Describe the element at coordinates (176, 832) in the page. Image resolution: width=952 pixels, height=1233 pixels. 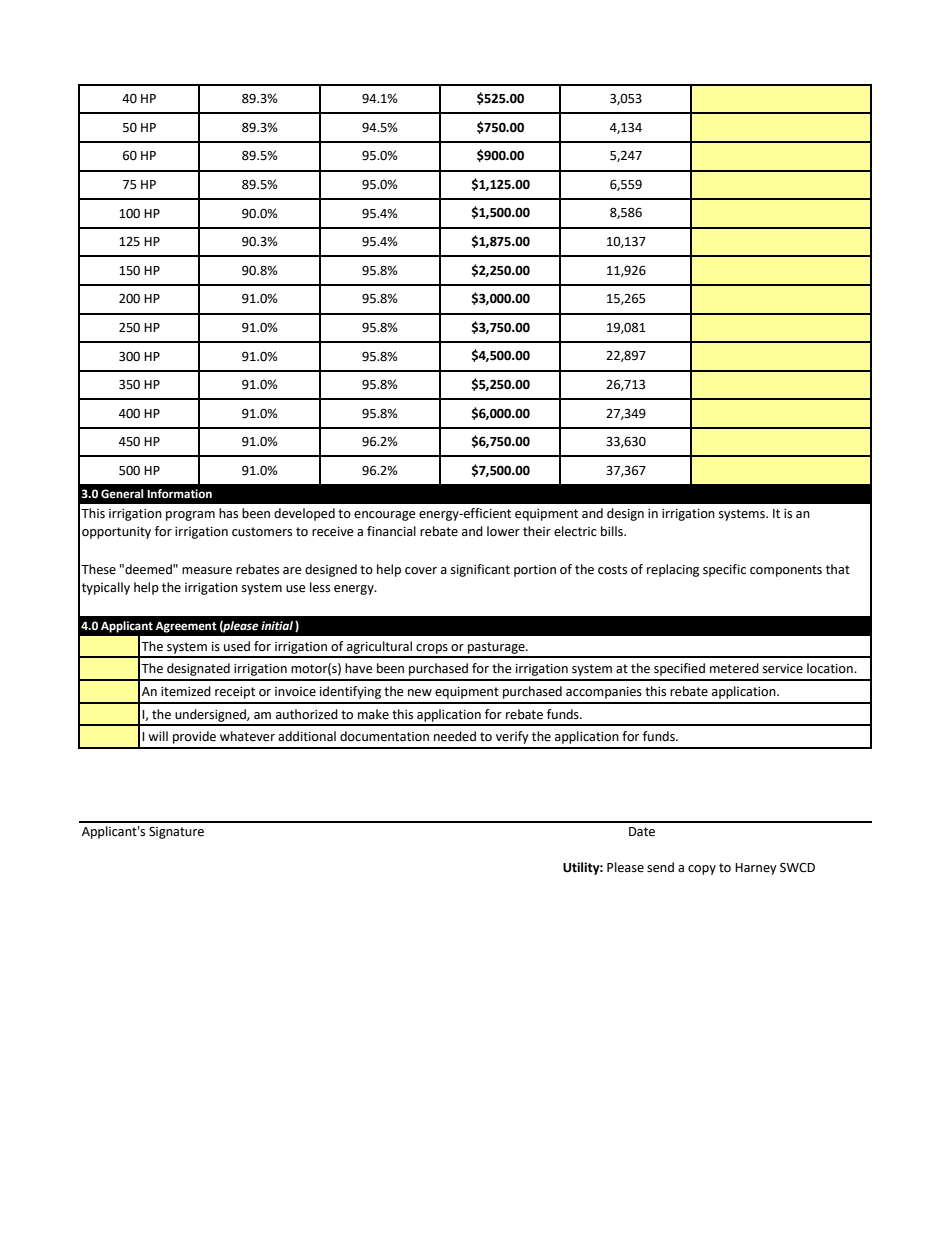
I see `Signature` at that location.
